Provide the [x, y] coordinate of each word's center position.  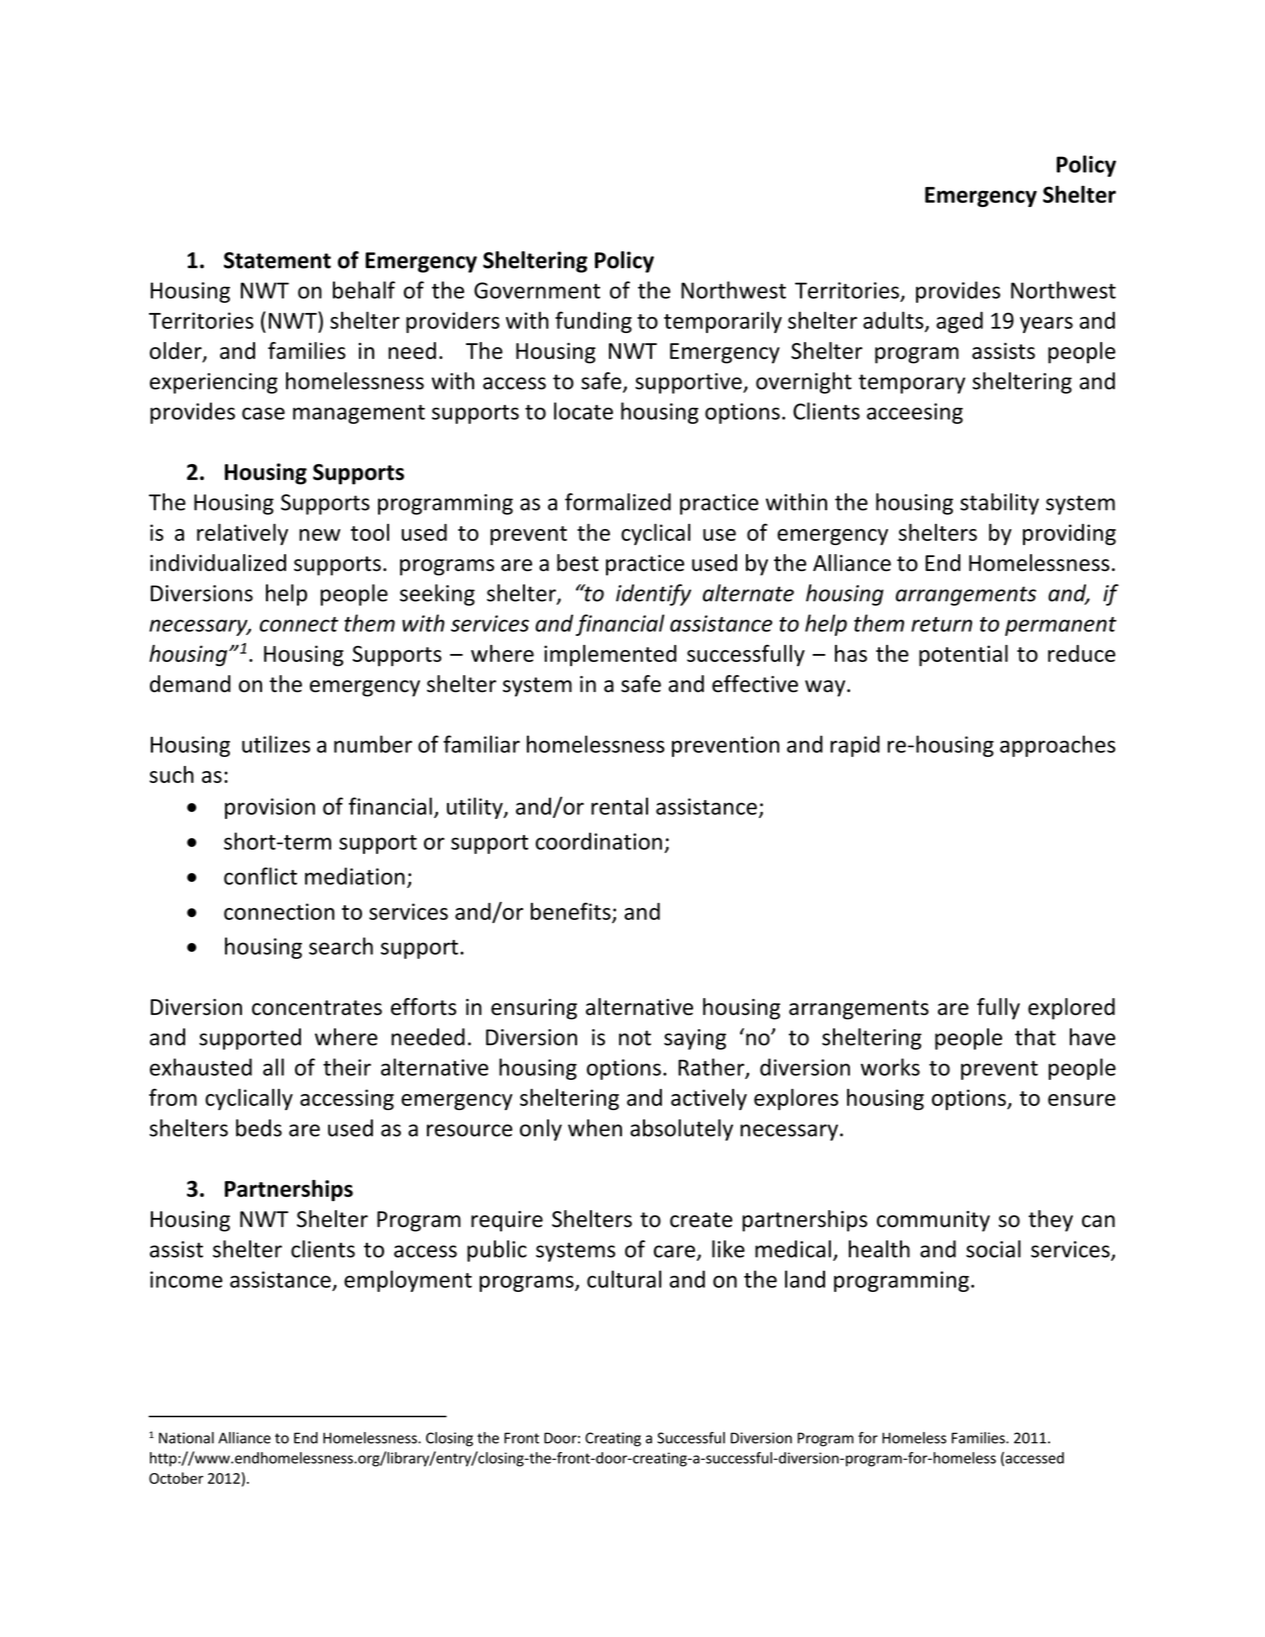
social [993, 1249]
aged [959, 322]
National [186, 1438]
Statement [277, 260]
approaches [1058, 746]
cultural [624, 1279]
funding [593, 322]
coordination [599, 841]
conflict [260, 876]
